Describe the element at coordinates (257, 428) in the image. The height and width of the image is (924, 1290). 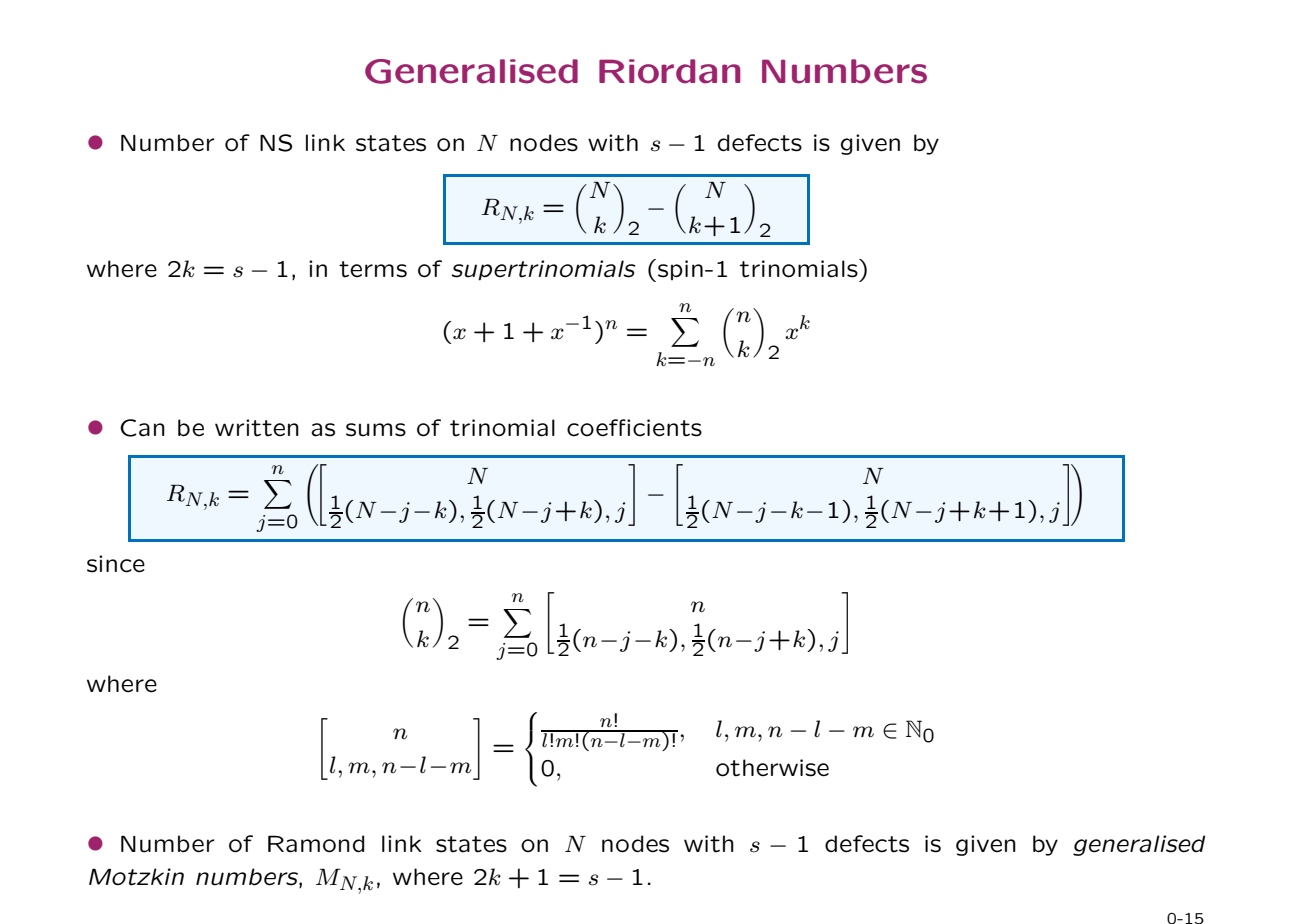
I see `written` at that location.
